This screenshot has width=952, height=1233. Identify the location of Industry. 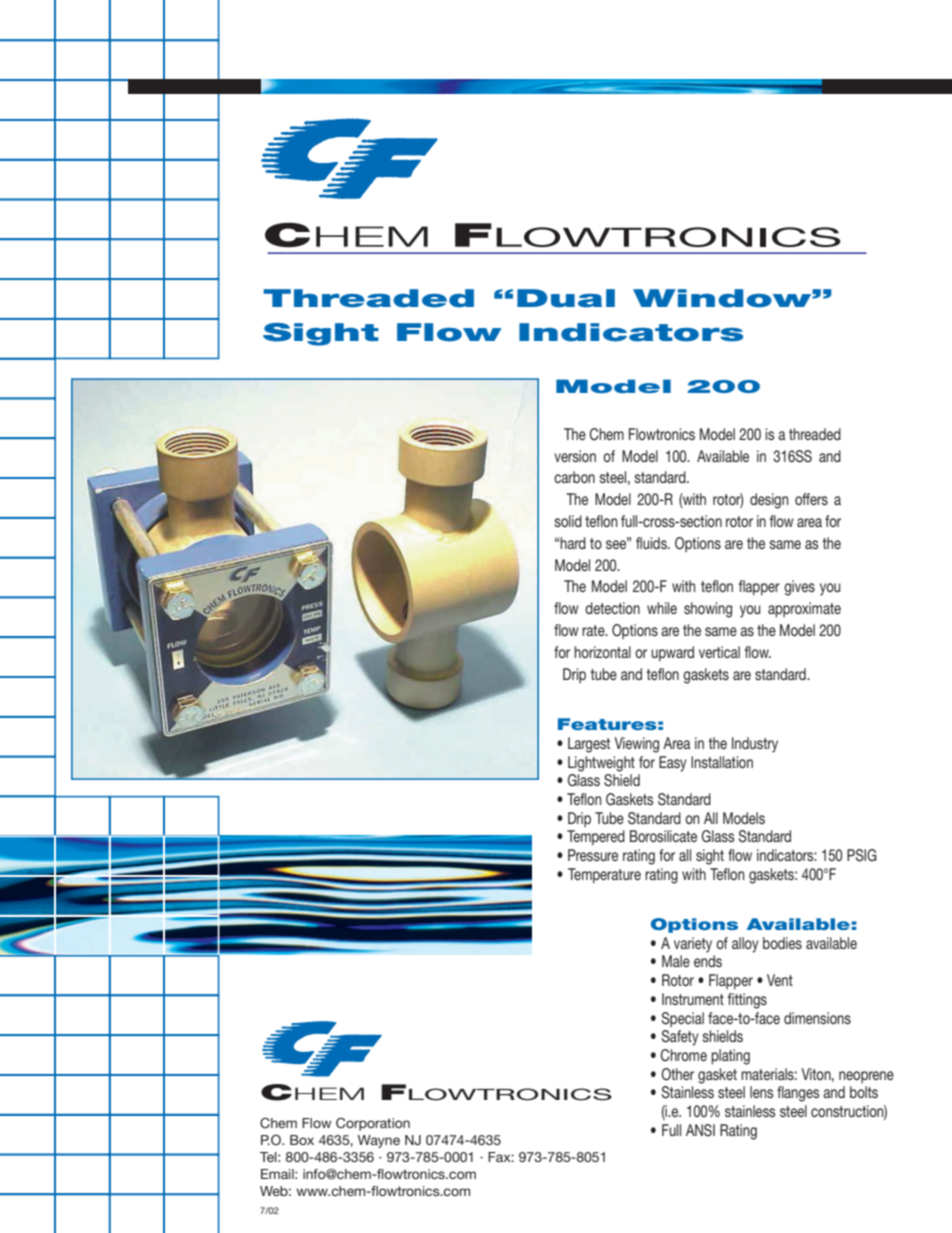
(755, 745).
